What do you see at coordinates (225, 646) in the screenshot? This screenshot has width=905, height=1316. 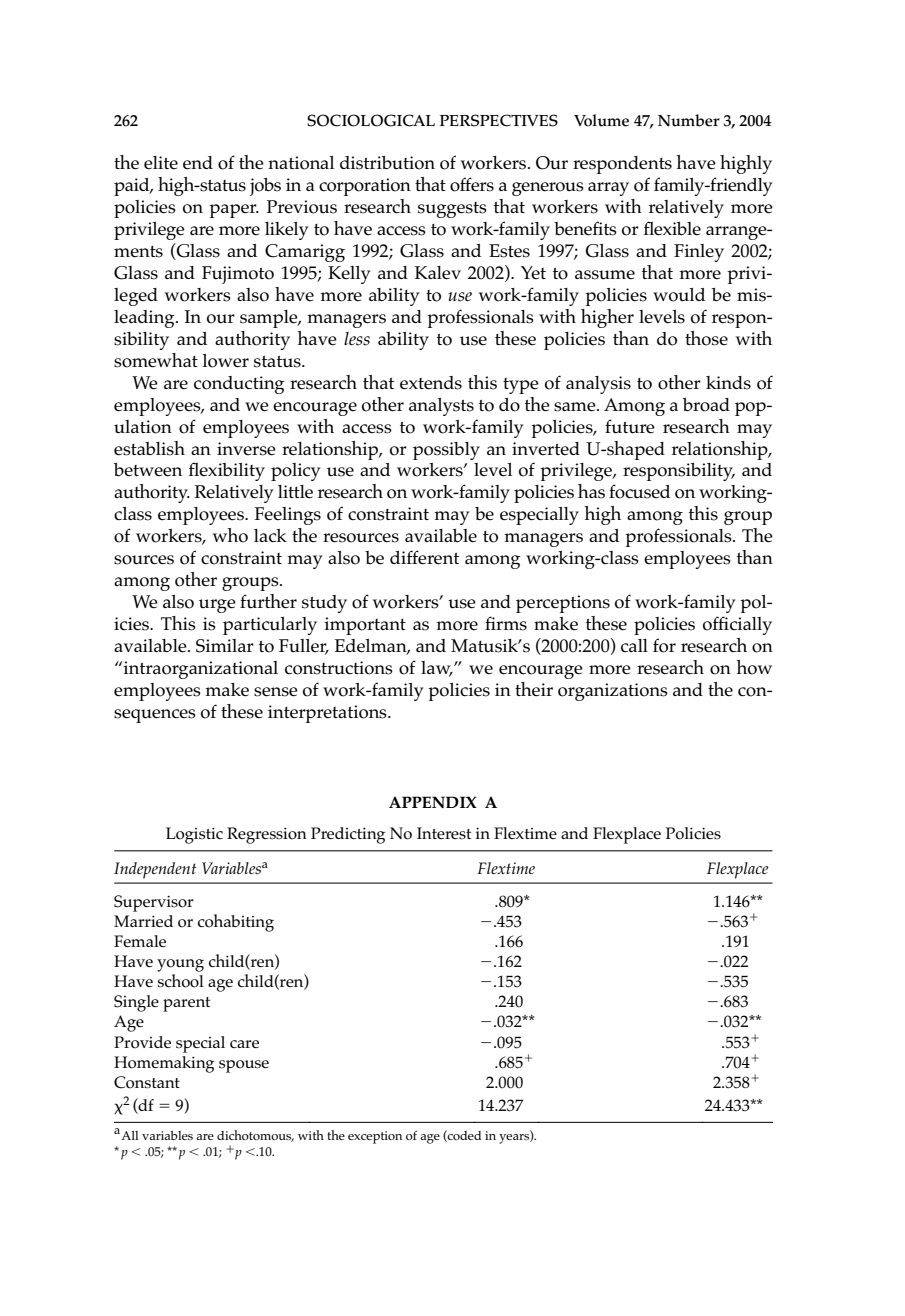 I see `Similar` at bounding box center [225, 646].
